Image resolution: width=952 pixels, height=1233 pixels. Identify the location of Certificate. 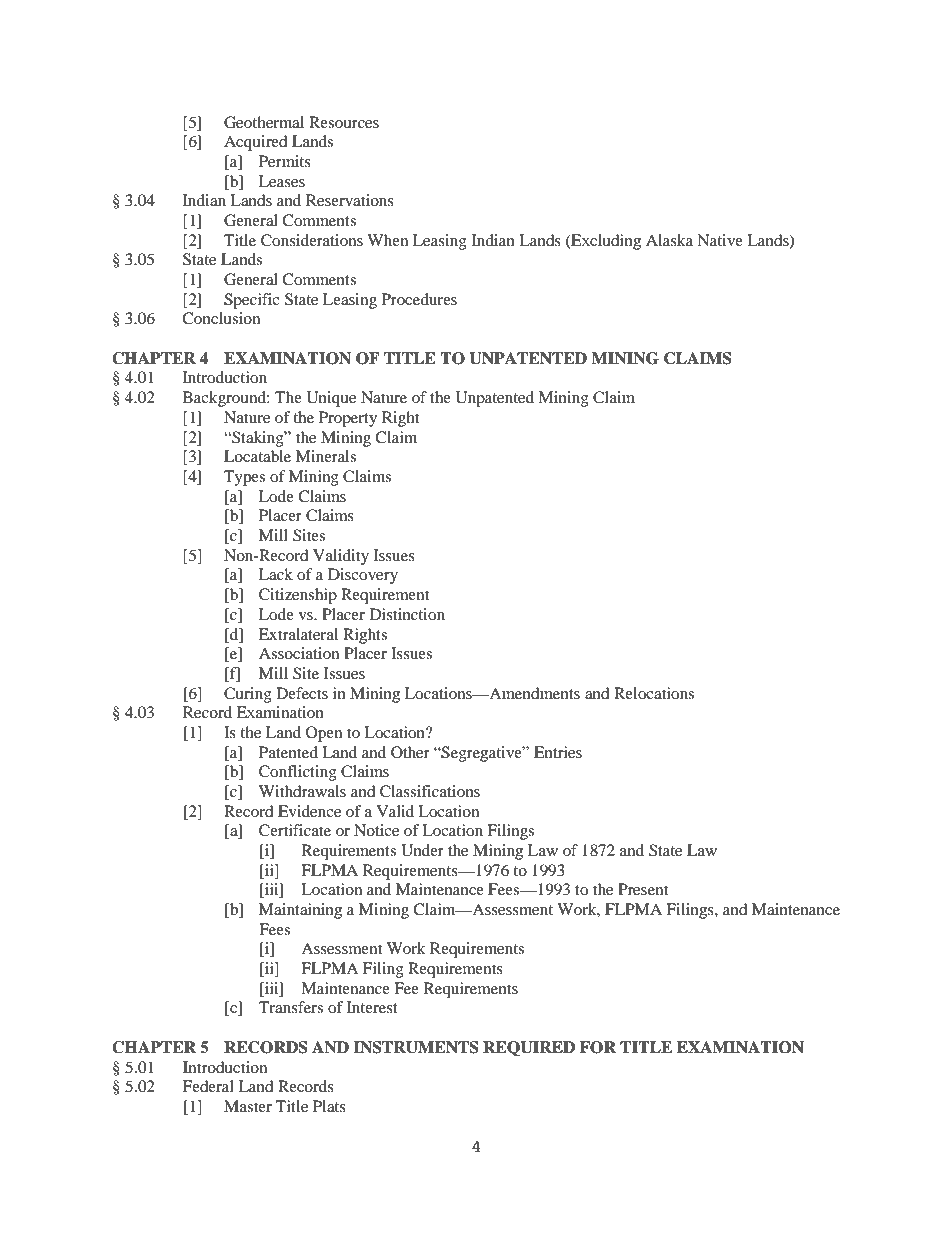
(295, 830).
